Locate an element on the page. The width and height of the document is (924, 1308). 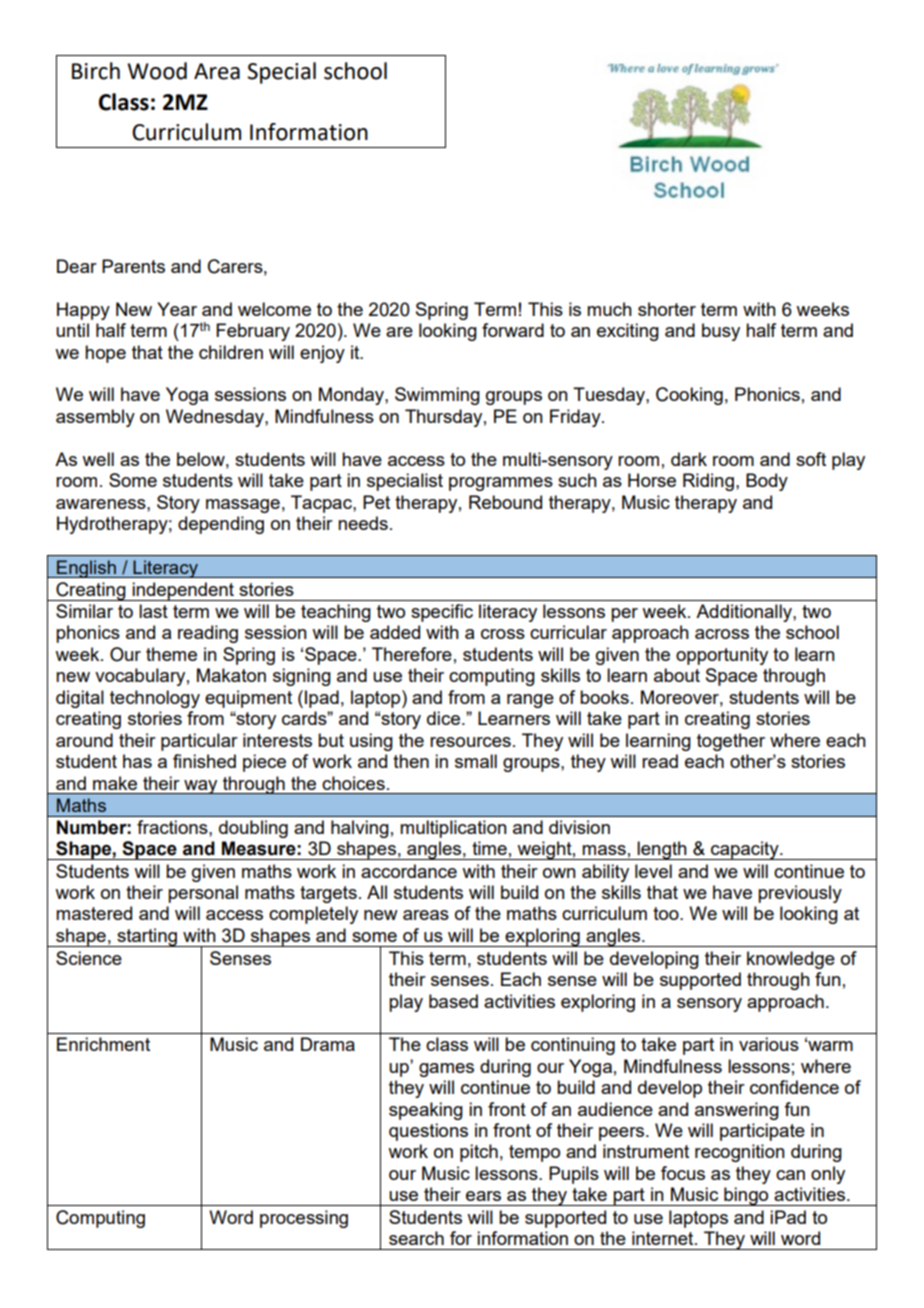
Therefore is located at coordinates (412, 654).
